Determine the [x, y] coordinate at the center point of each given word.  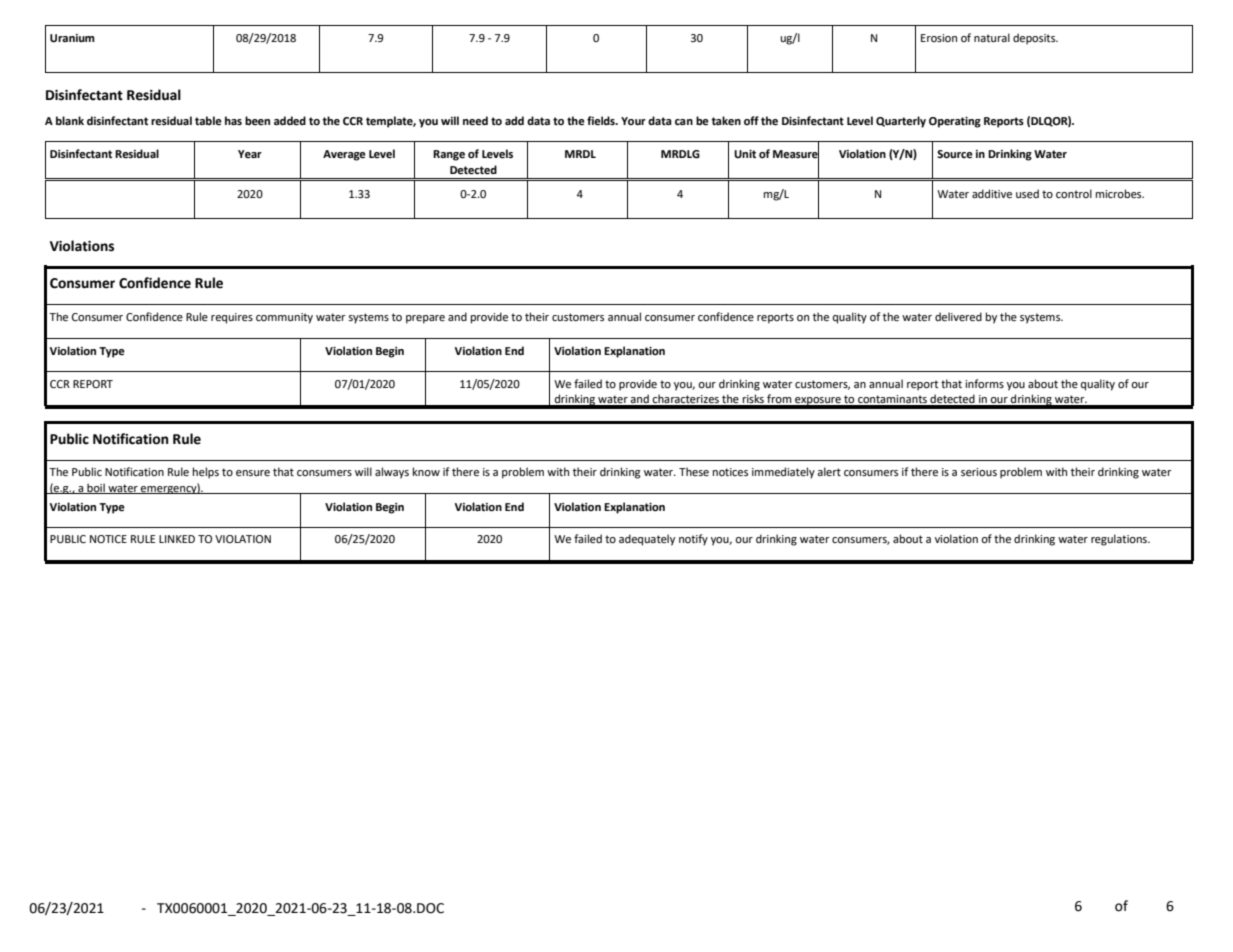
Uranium [72, 38]
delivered [958, 317]
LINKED [177, 539]
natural [992, 37]
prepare [425, 319]
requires [232, 318]
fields [602, 121]
